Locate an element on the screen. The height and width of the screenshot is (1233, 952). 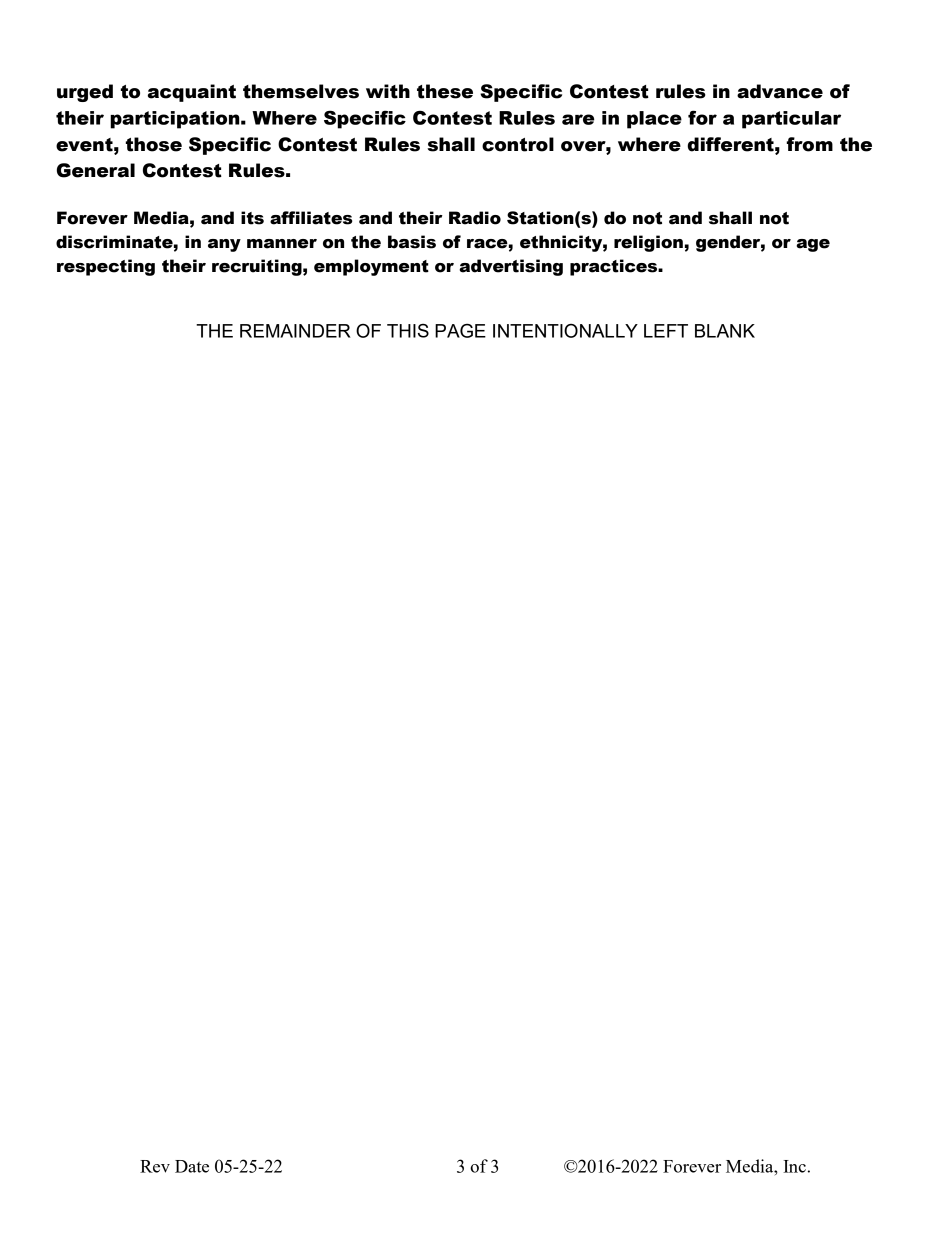
THIS is located at coordinates (408, 331).
